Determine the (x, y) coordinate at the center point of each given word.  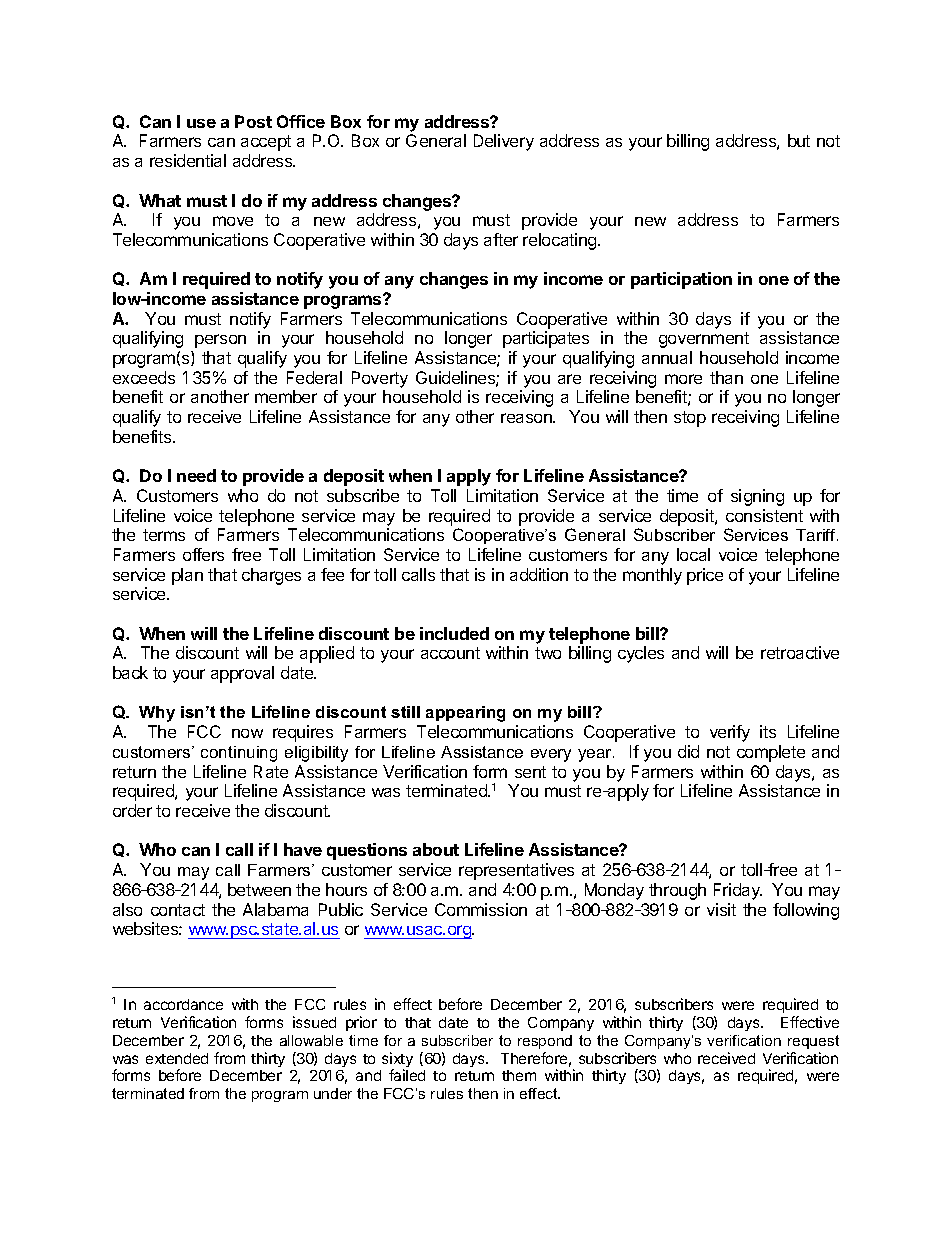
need (196, 475)
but (799, 140)
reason (527, 418)
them (519, 1075)
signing (757, 497)
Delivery (504, 142)
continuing (239, 754)
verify (730, 733)
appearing (465, 714)
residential (188, 160)
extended (177, 1058)
